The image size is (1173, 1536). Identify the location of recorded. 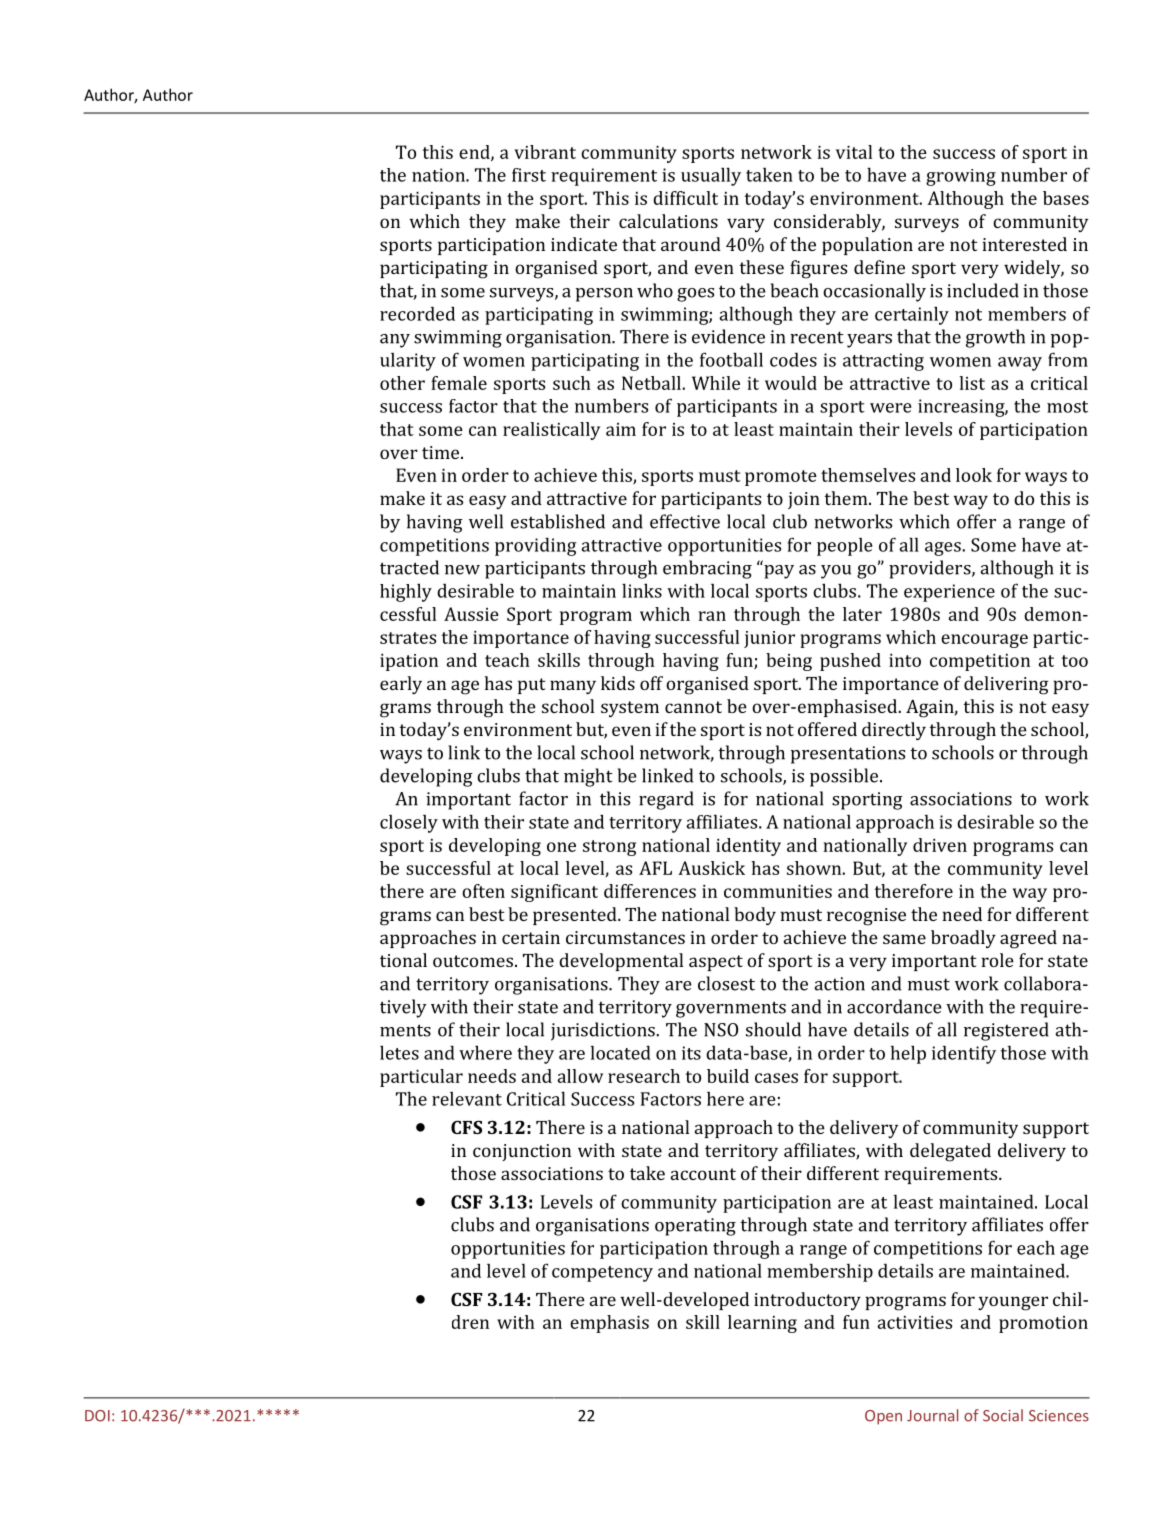
(417, 313).
